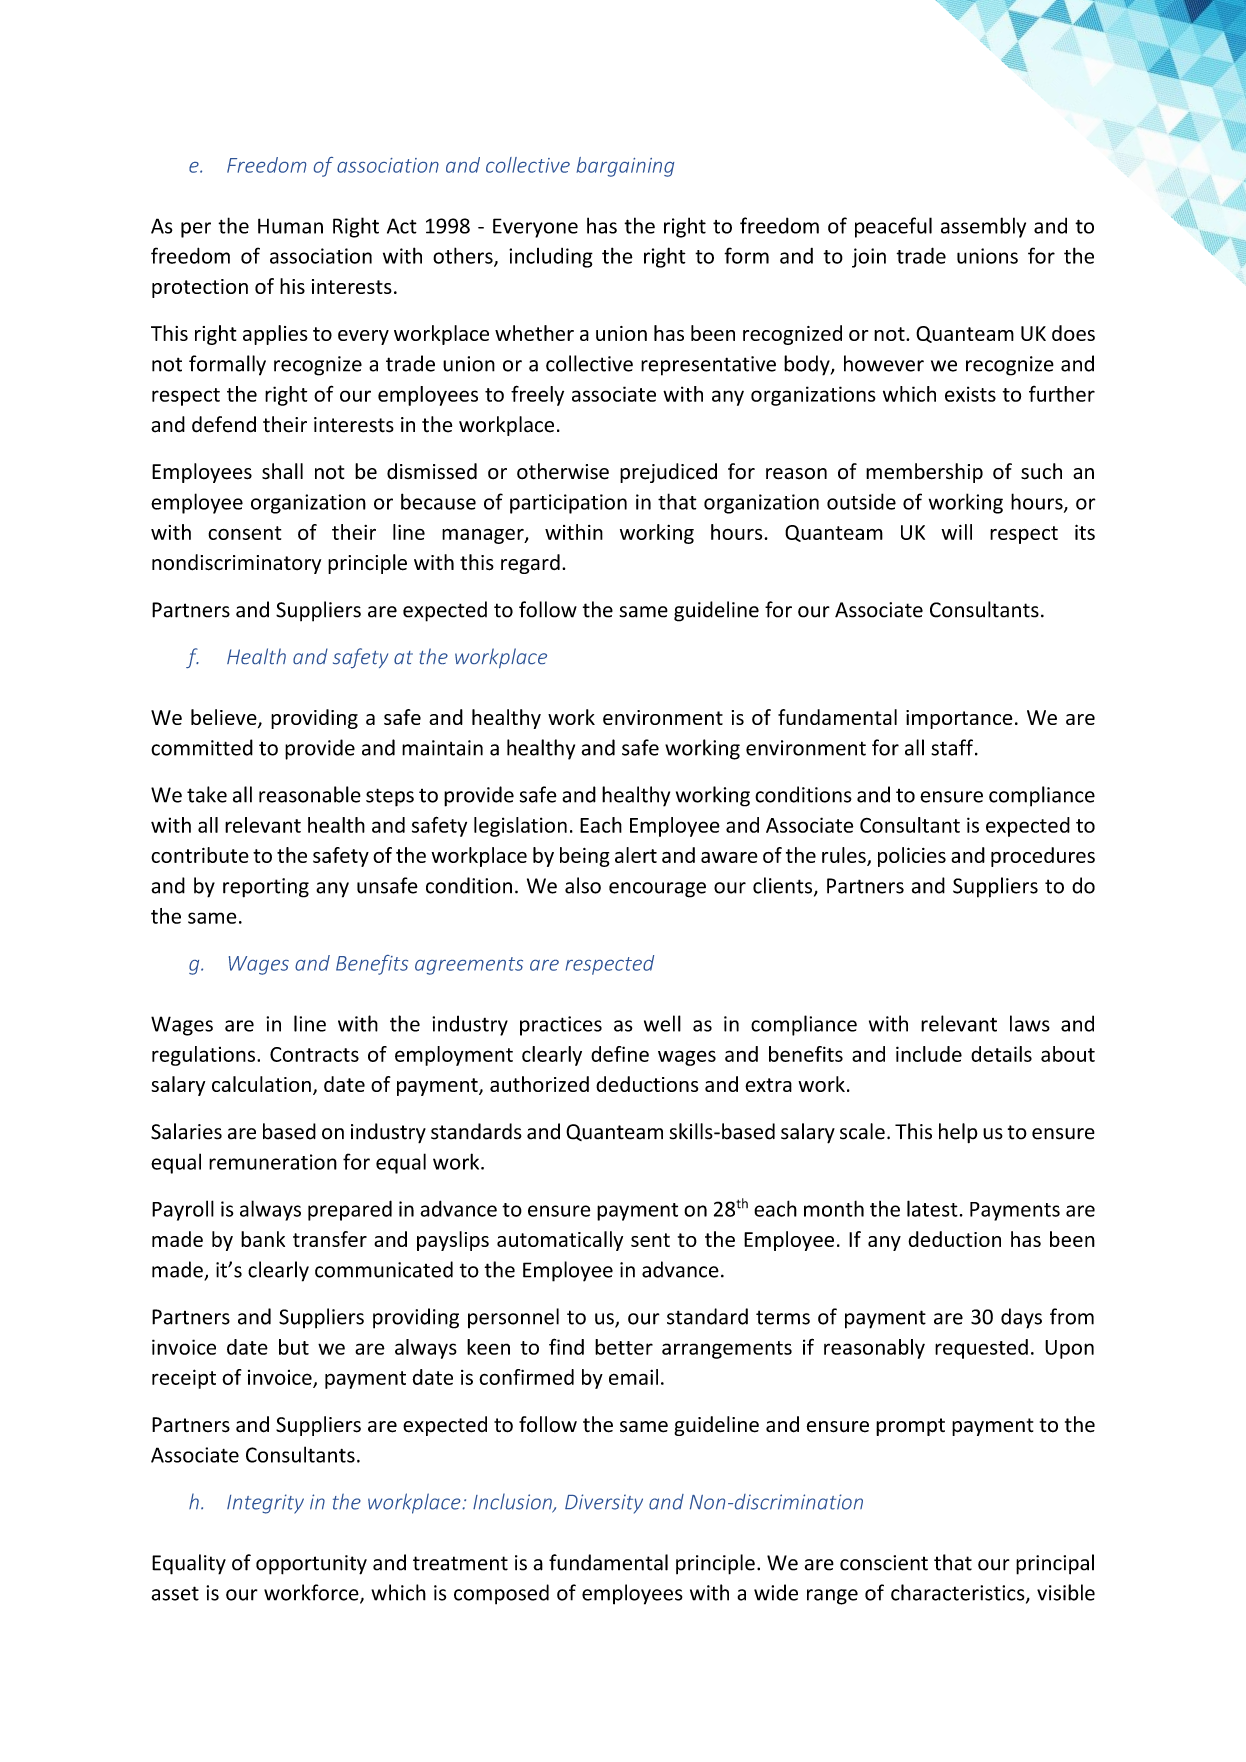  Describe the element at coordinates (625, 167) in the screenshot. I see `bargaining` at that location.
